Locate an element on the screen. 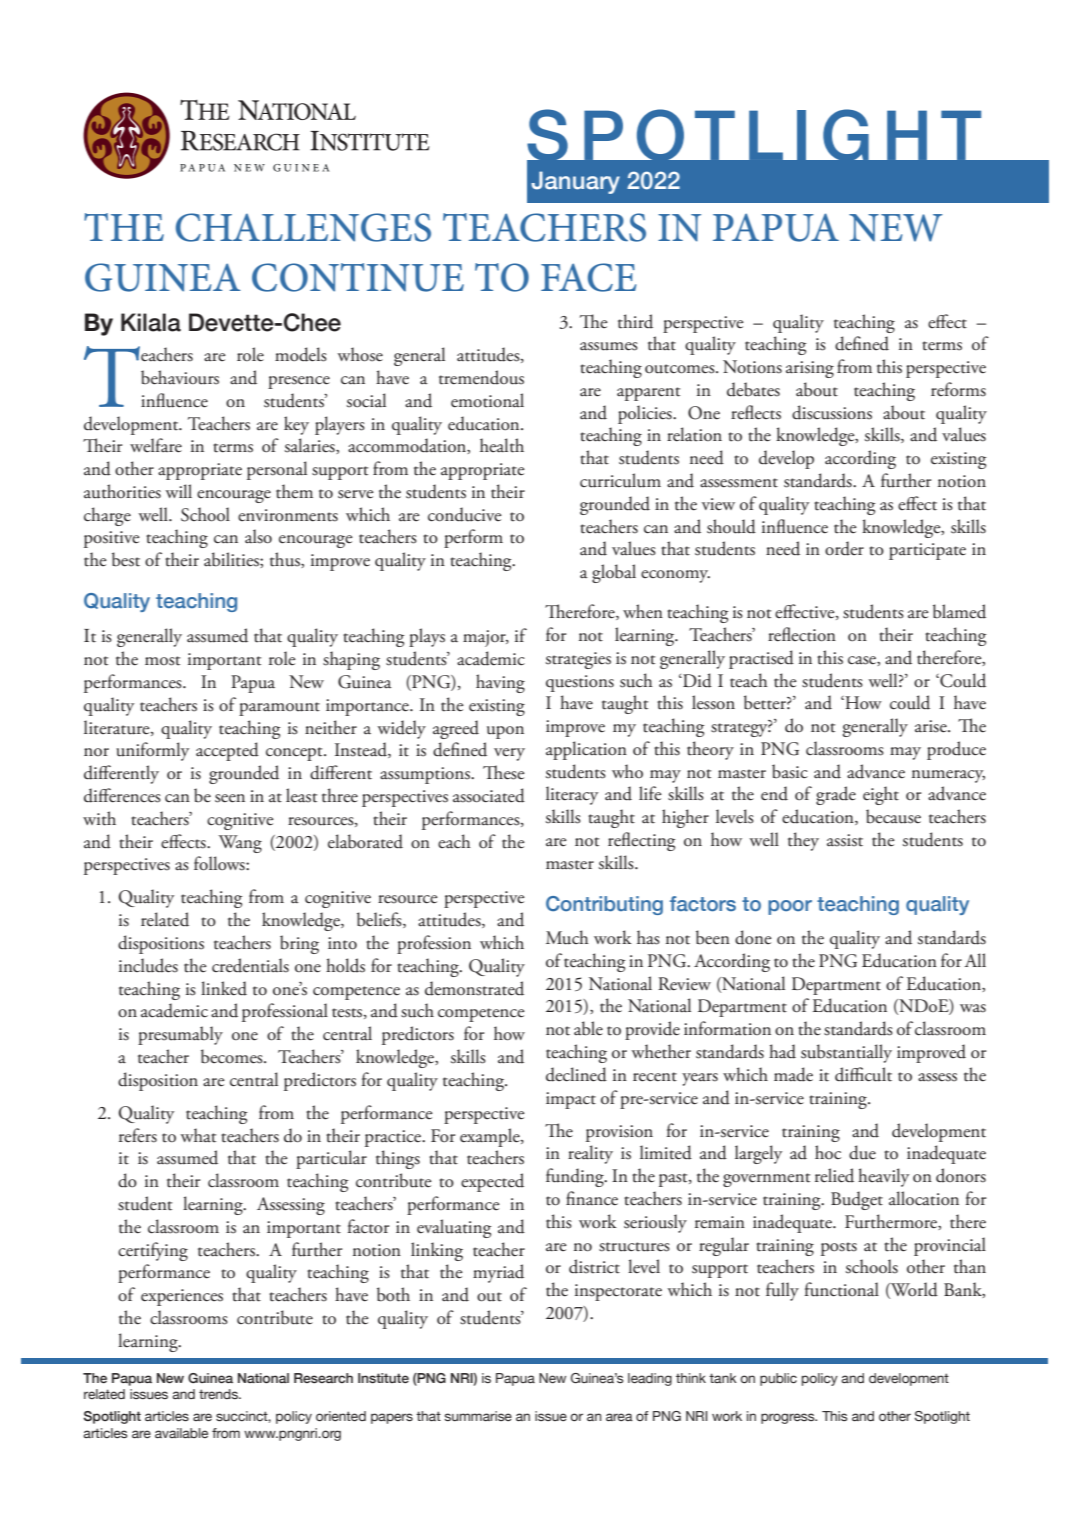 The image size is (1070, 1514). demonstrated is located at coordinates (474, 988).
